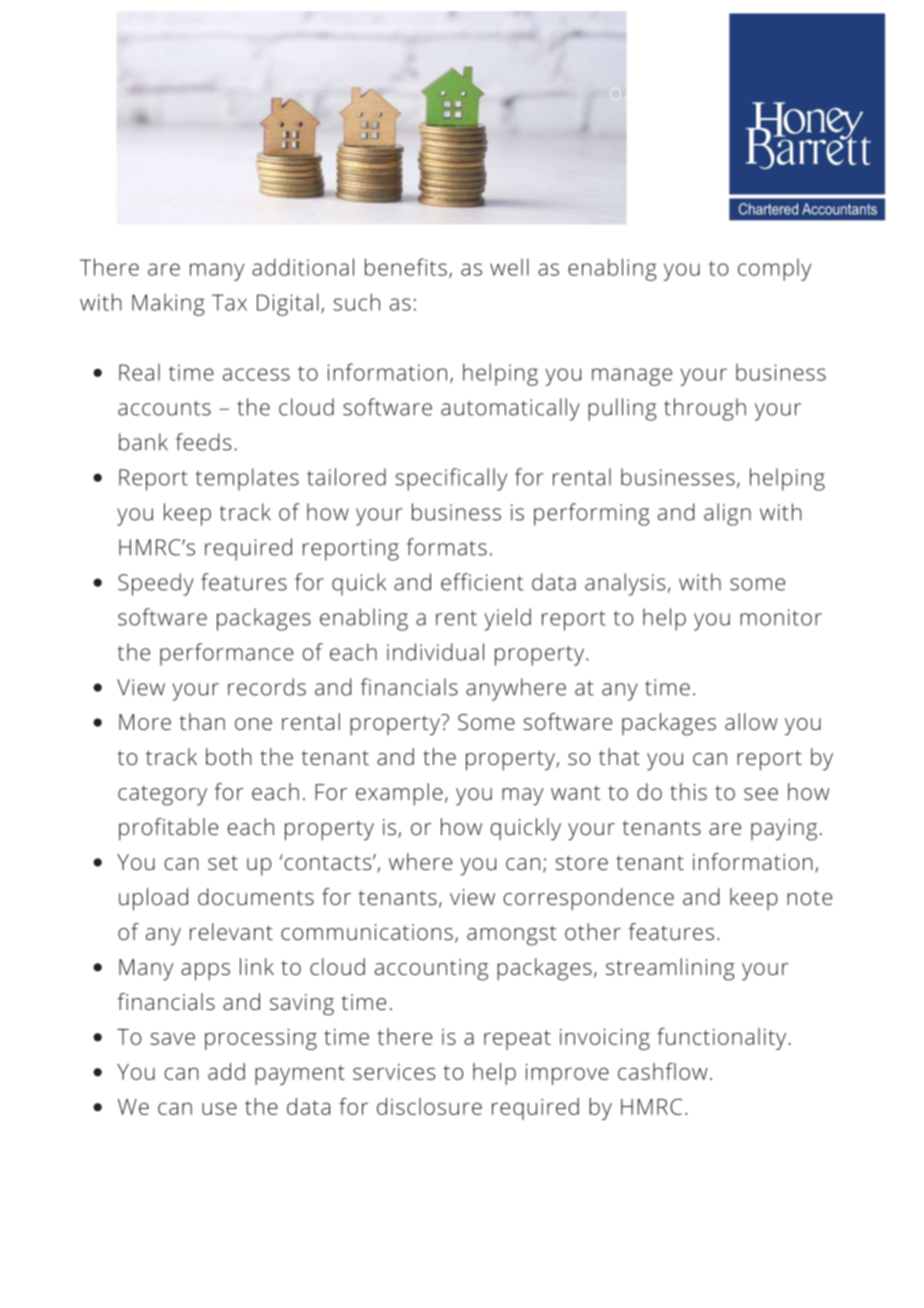  What do you see at coordinates (522, 797) in the screenshot?
I see `may` at bounding box center [522, 797].
